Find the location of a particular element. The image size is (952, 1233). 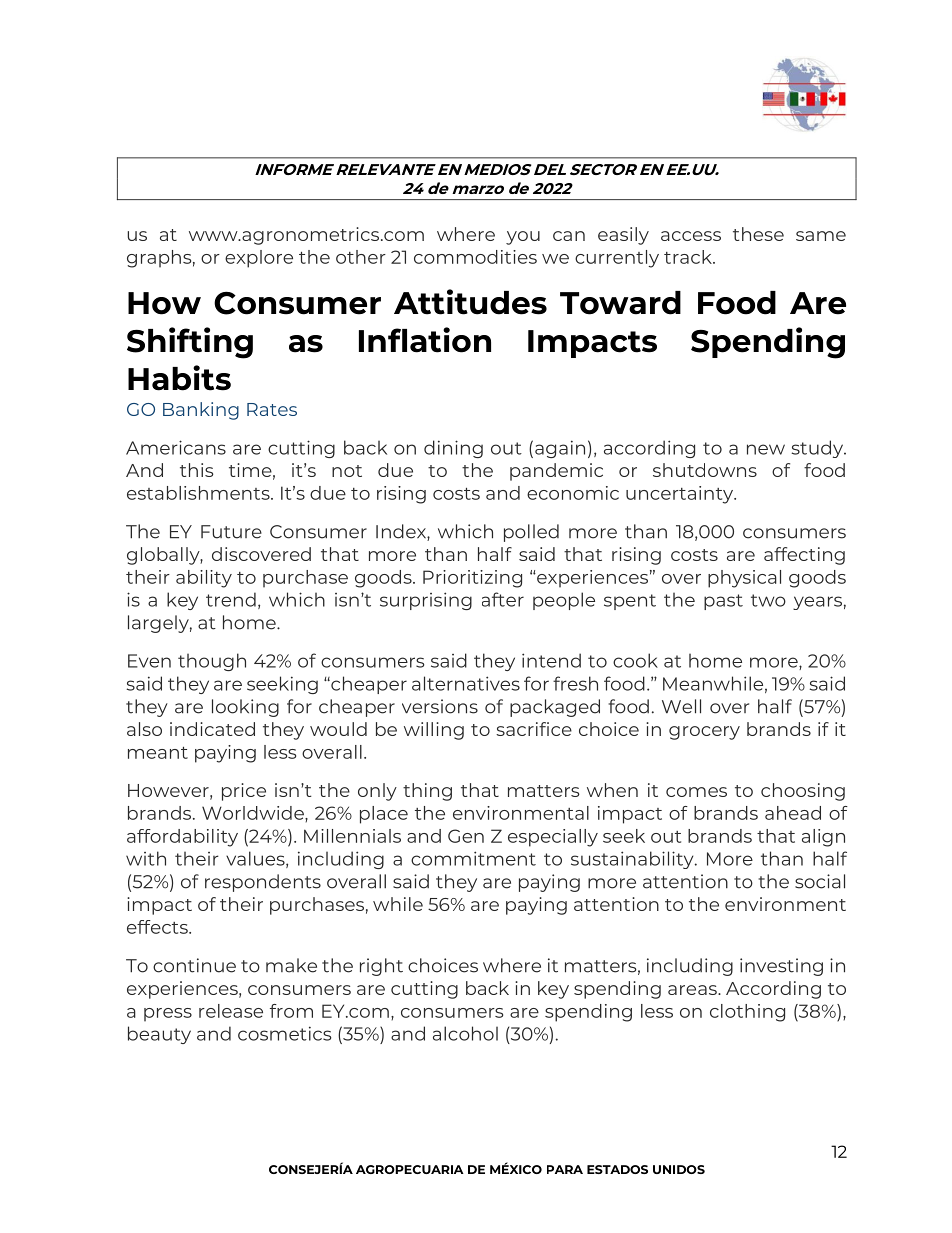

commodities is located at coordinates (475, 257).
